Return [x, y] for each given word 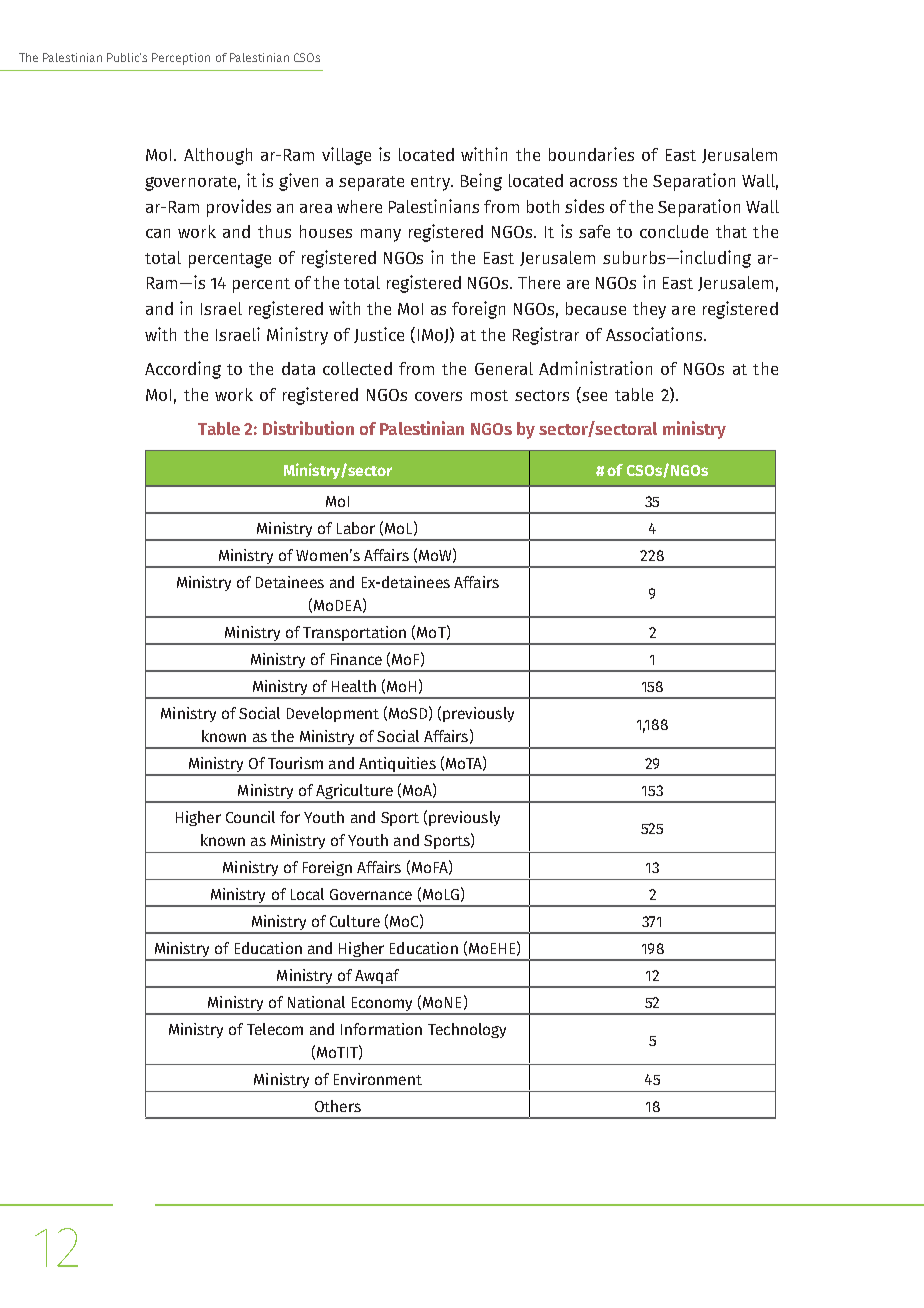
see [593, 397]
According [183, 370]
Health [354, 686]
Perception [181, 59]
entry [432, 183]
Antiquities [397, 766]
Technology [467, 1030]
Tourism [295, 763]
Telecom [275, 1029]
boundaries [591, 154]
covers [438, 396]
